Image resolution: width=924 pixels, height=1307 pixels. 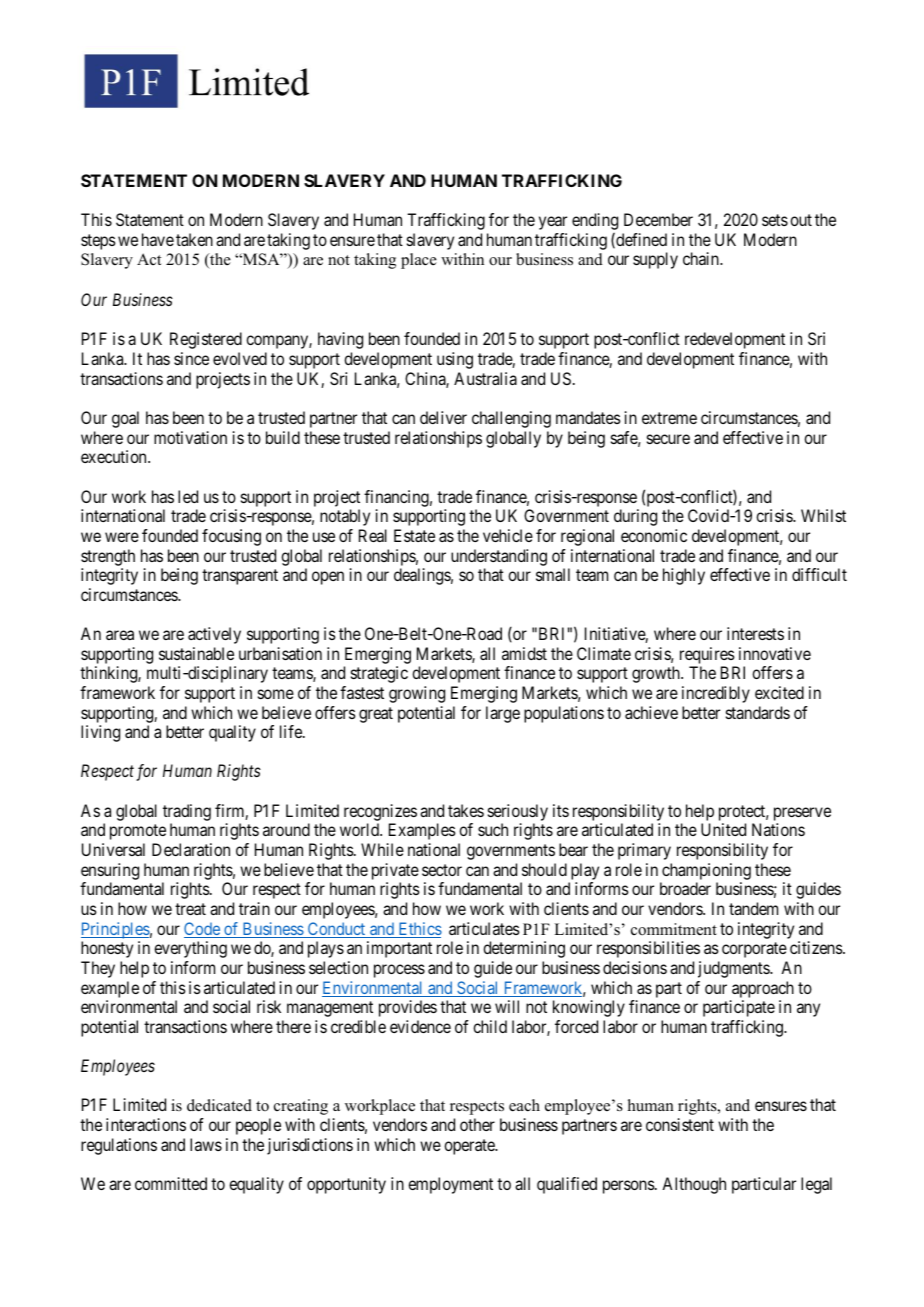 I want to click on sustainable, so click(x=196, y=653).
